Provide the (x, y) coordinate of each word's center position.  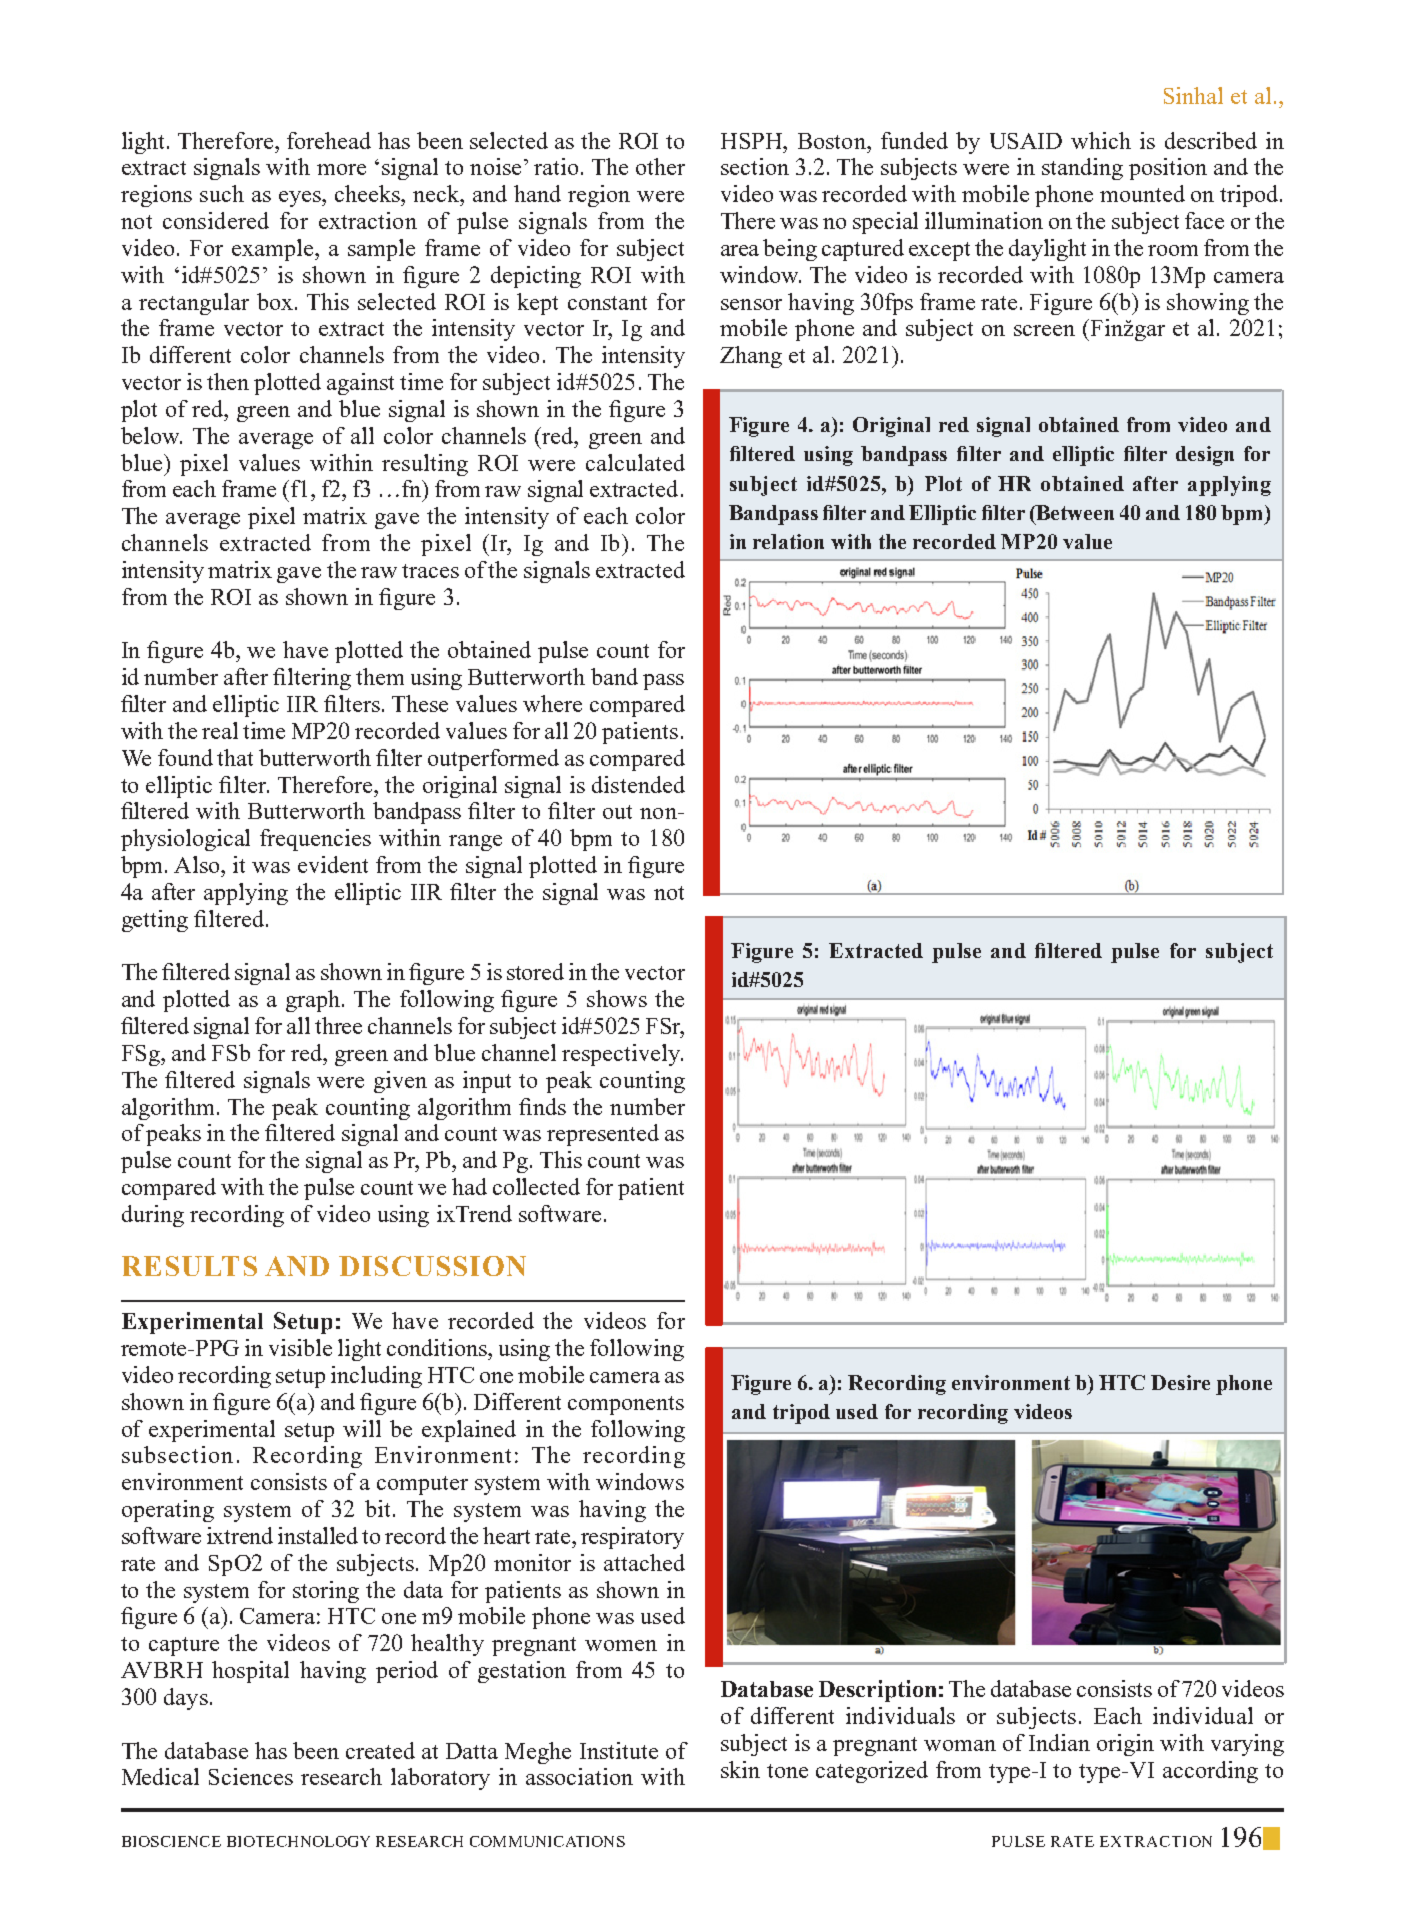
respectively (622, 1055)
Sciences (251, 1776)
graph (314, 1001)
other (660, 166)
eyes (301, 199)
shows (617, 998)
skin (740, 1769)
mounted (1142, 193)
